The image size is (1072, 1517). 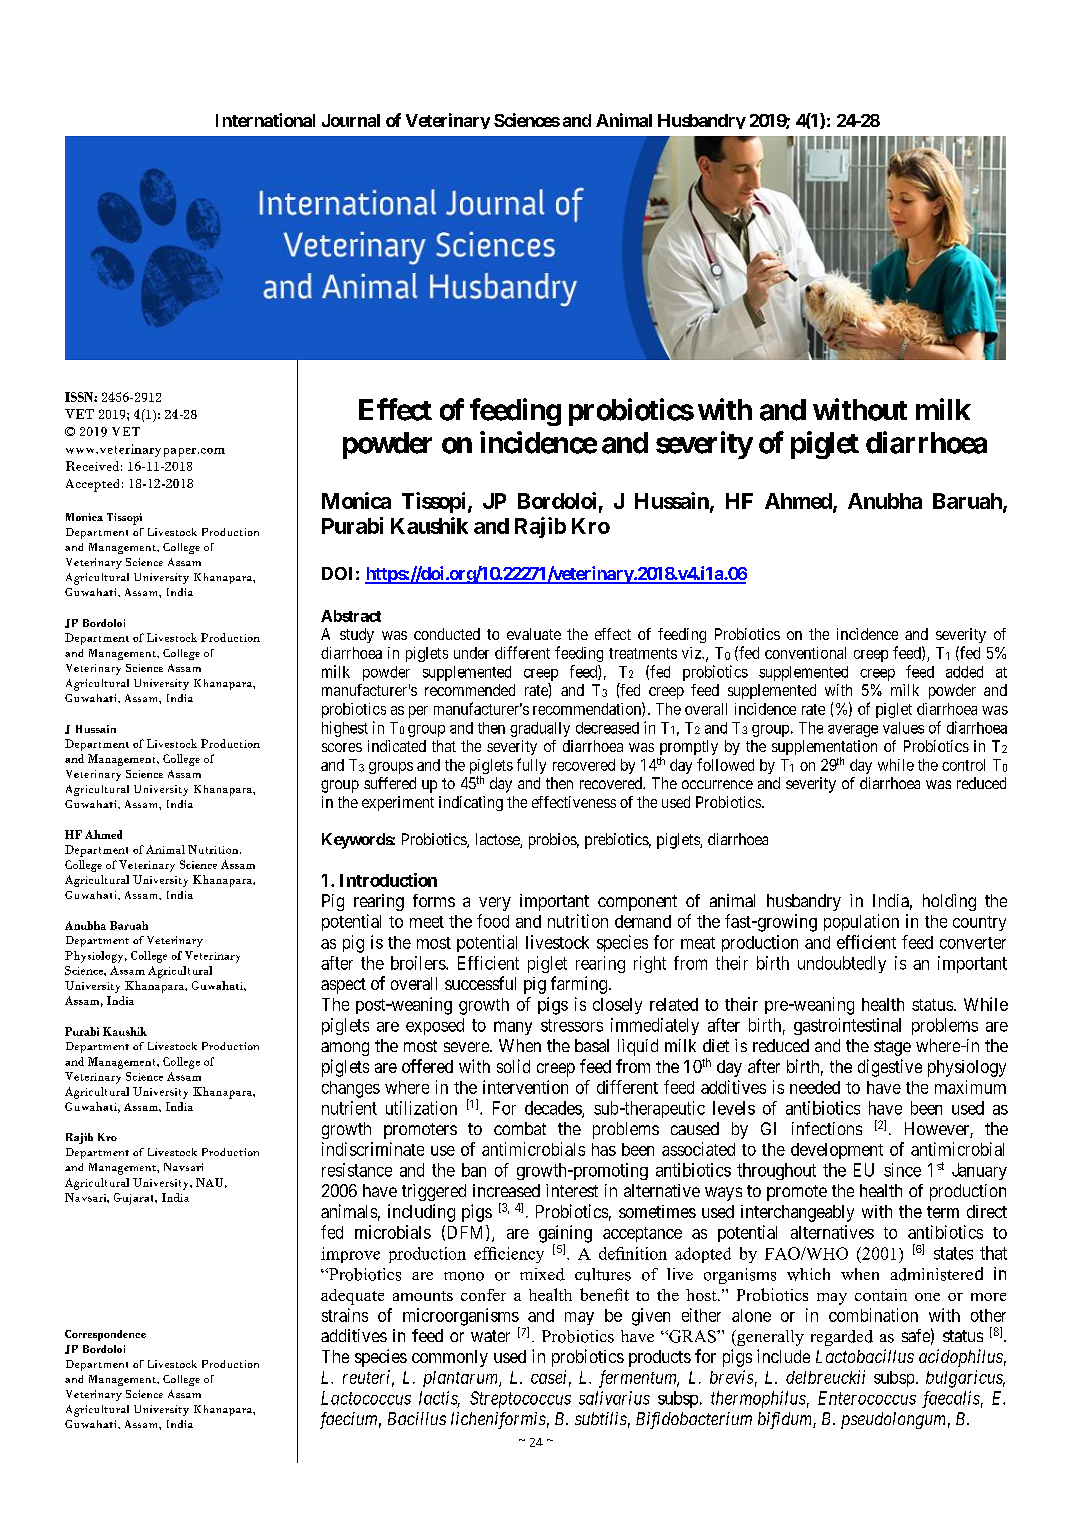 I want to click on conventional, so click(x=805, y=653).
